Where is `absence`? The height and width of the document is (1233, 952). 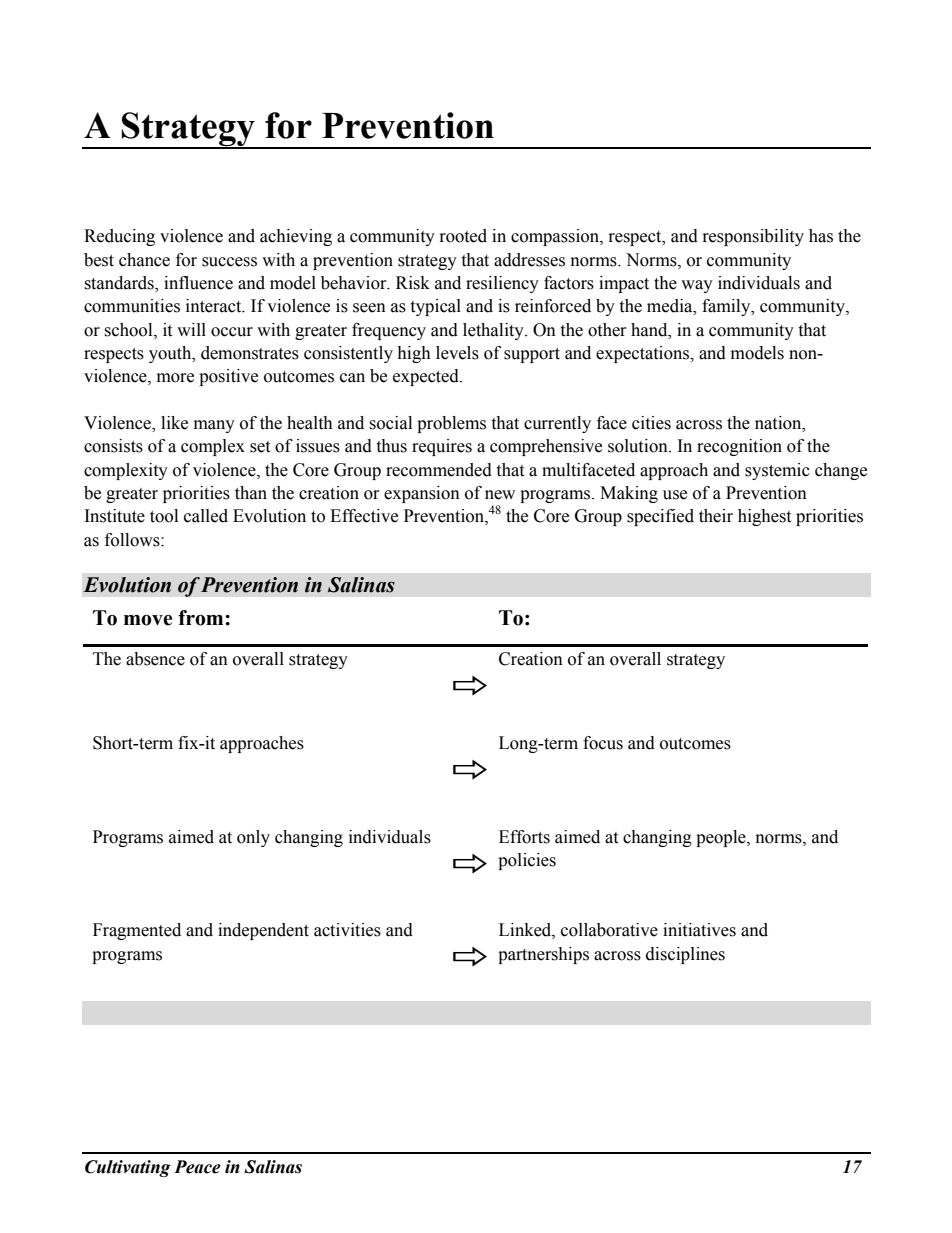
absence is located at coordinates (155, 659).
